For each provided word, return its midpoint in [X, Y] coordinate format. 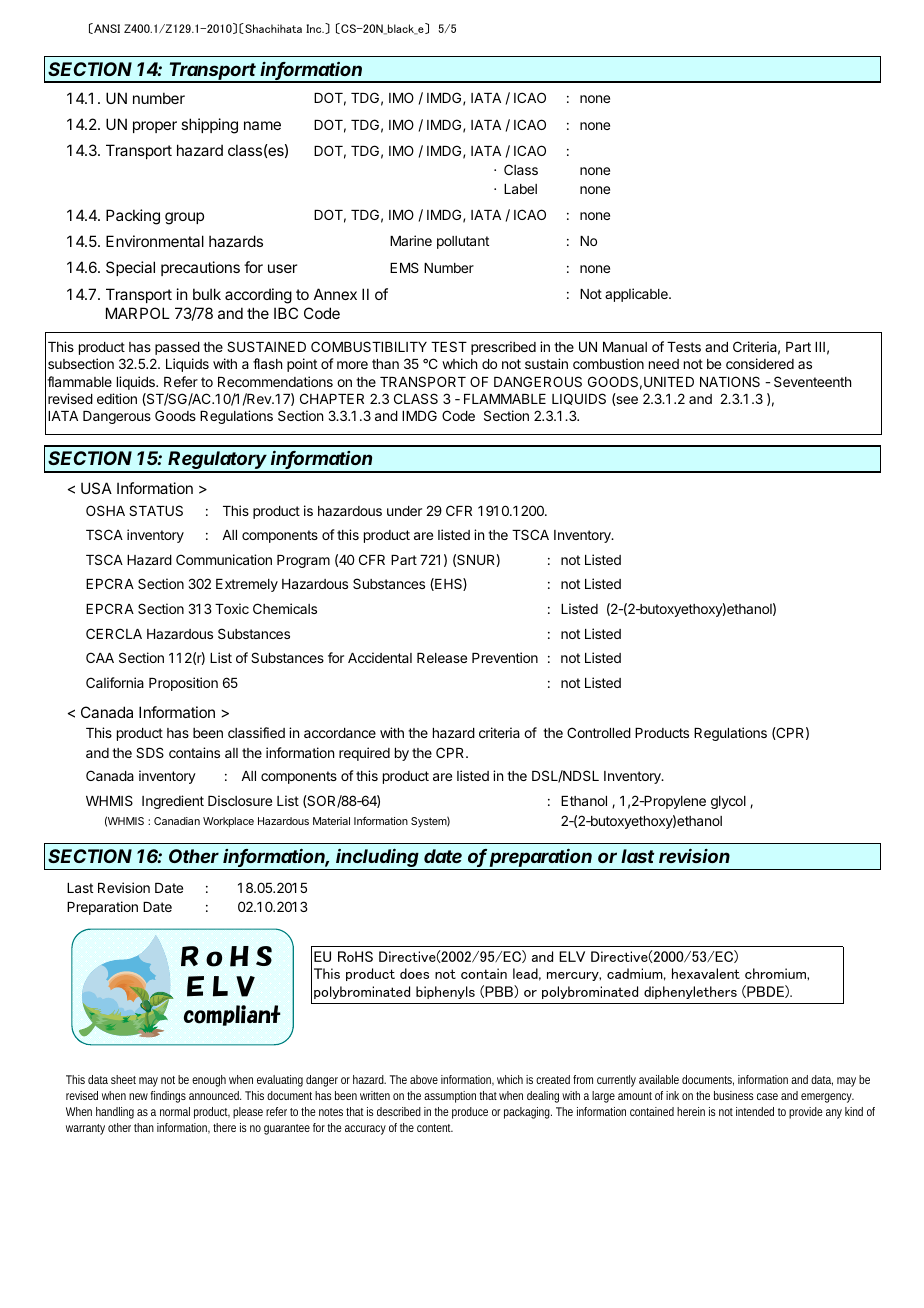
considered [760, 363]
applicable [637, 295]
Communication [224, 559]
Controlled [599, 732]
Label [520, 189]
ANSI [106, 28]
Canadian [177, 821]
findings [168, 1097]
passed [177, 348]
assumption [450, 1097]
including [378, 859]
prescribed [503, 348]
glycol [728, 802]
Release [442, 658]
